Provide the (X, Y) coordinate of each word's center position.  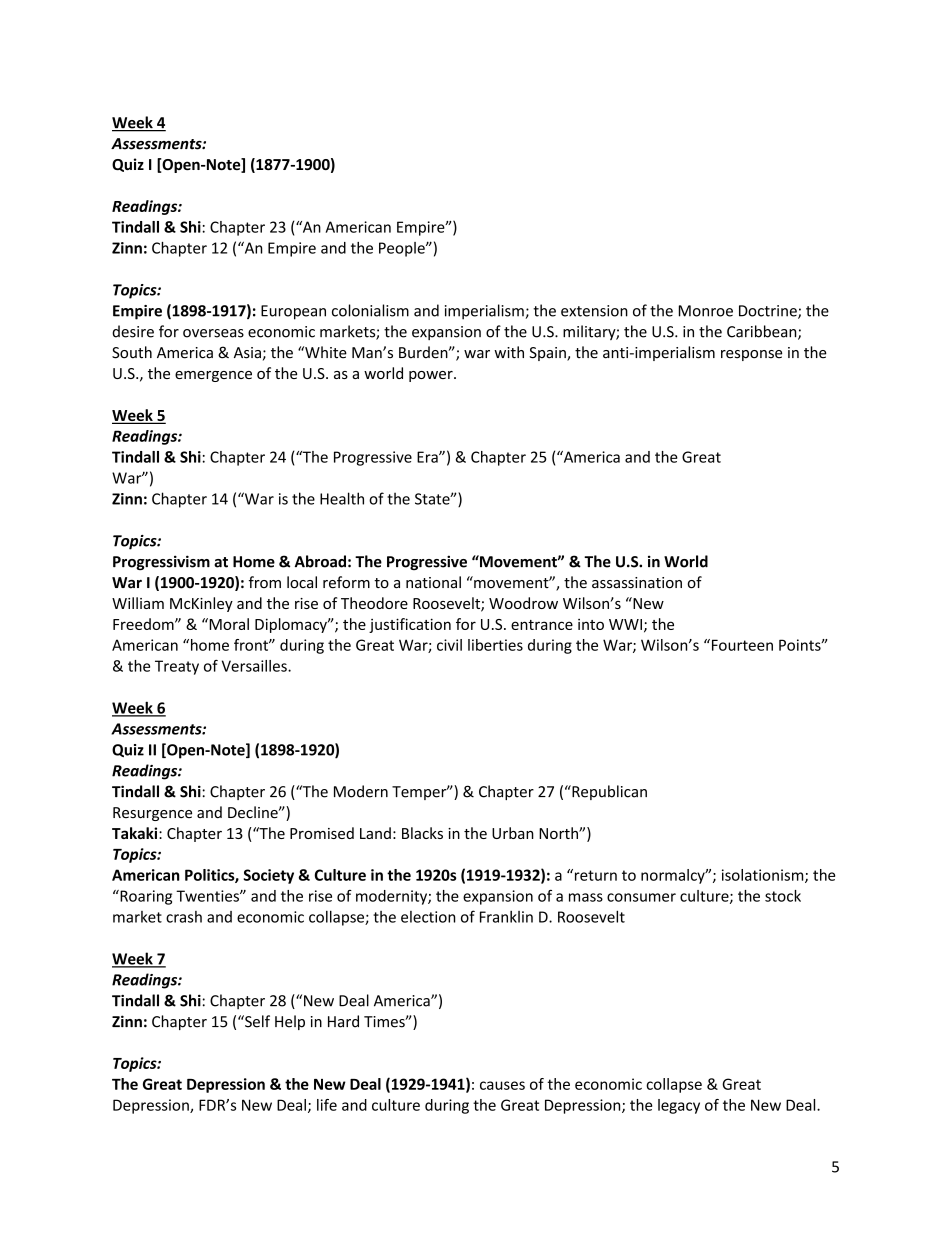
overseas (213, 333)
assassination (637, 583)
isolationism (764, 876)
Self (256, 1021)
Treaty (177, 667)
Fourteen (741, 645)
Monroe (706, 311)
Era (428, 457)
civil (449, 645)
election (428, 917)
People (403, 249)
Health (342, 498)
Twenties (208, 896)
